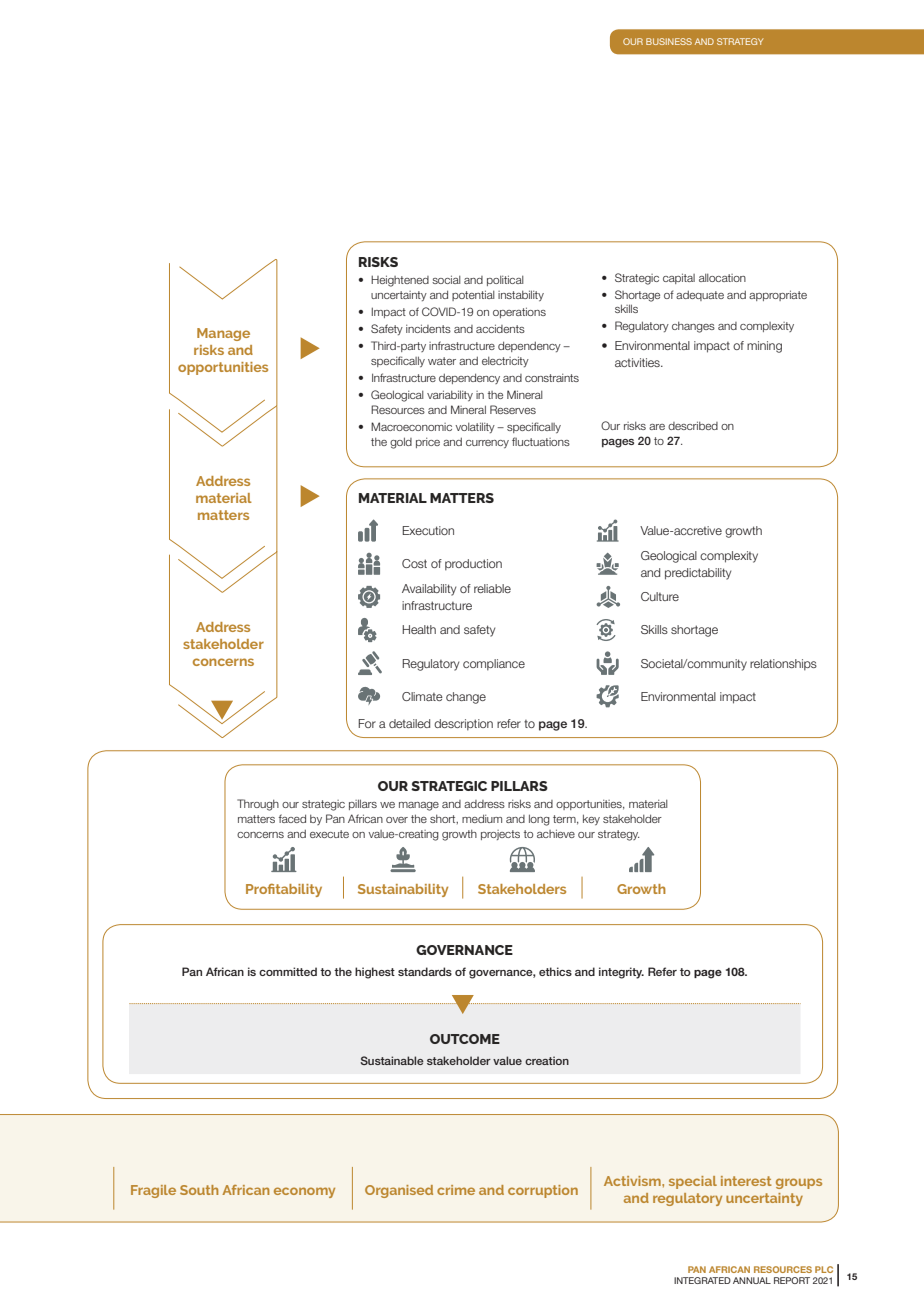 The height and width of the screenshot is (1308, 924). I want to click on Heightened, so click(400, 281).
